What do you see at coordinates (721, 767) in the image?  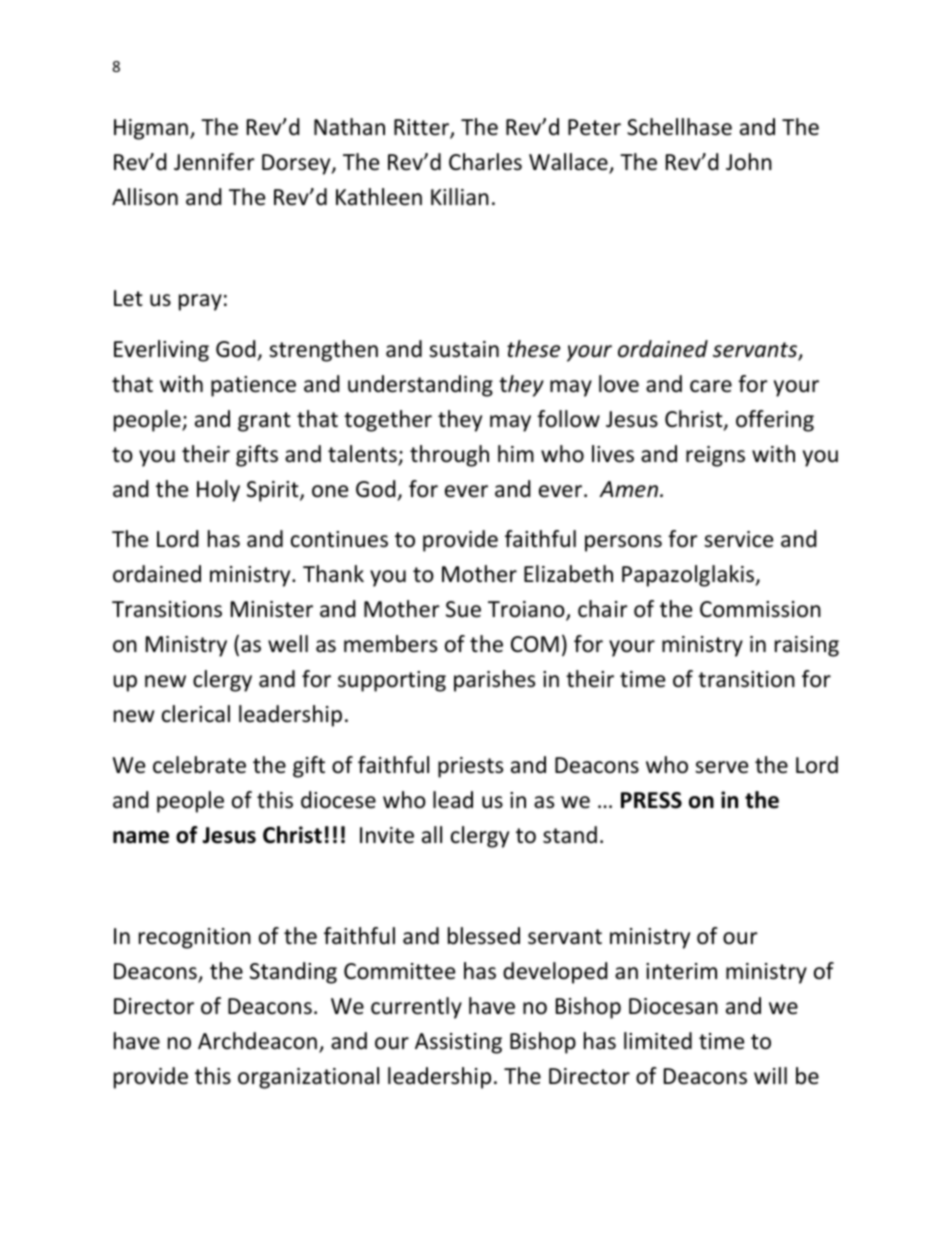 I see `serve` at bounding box center [721, 767].
